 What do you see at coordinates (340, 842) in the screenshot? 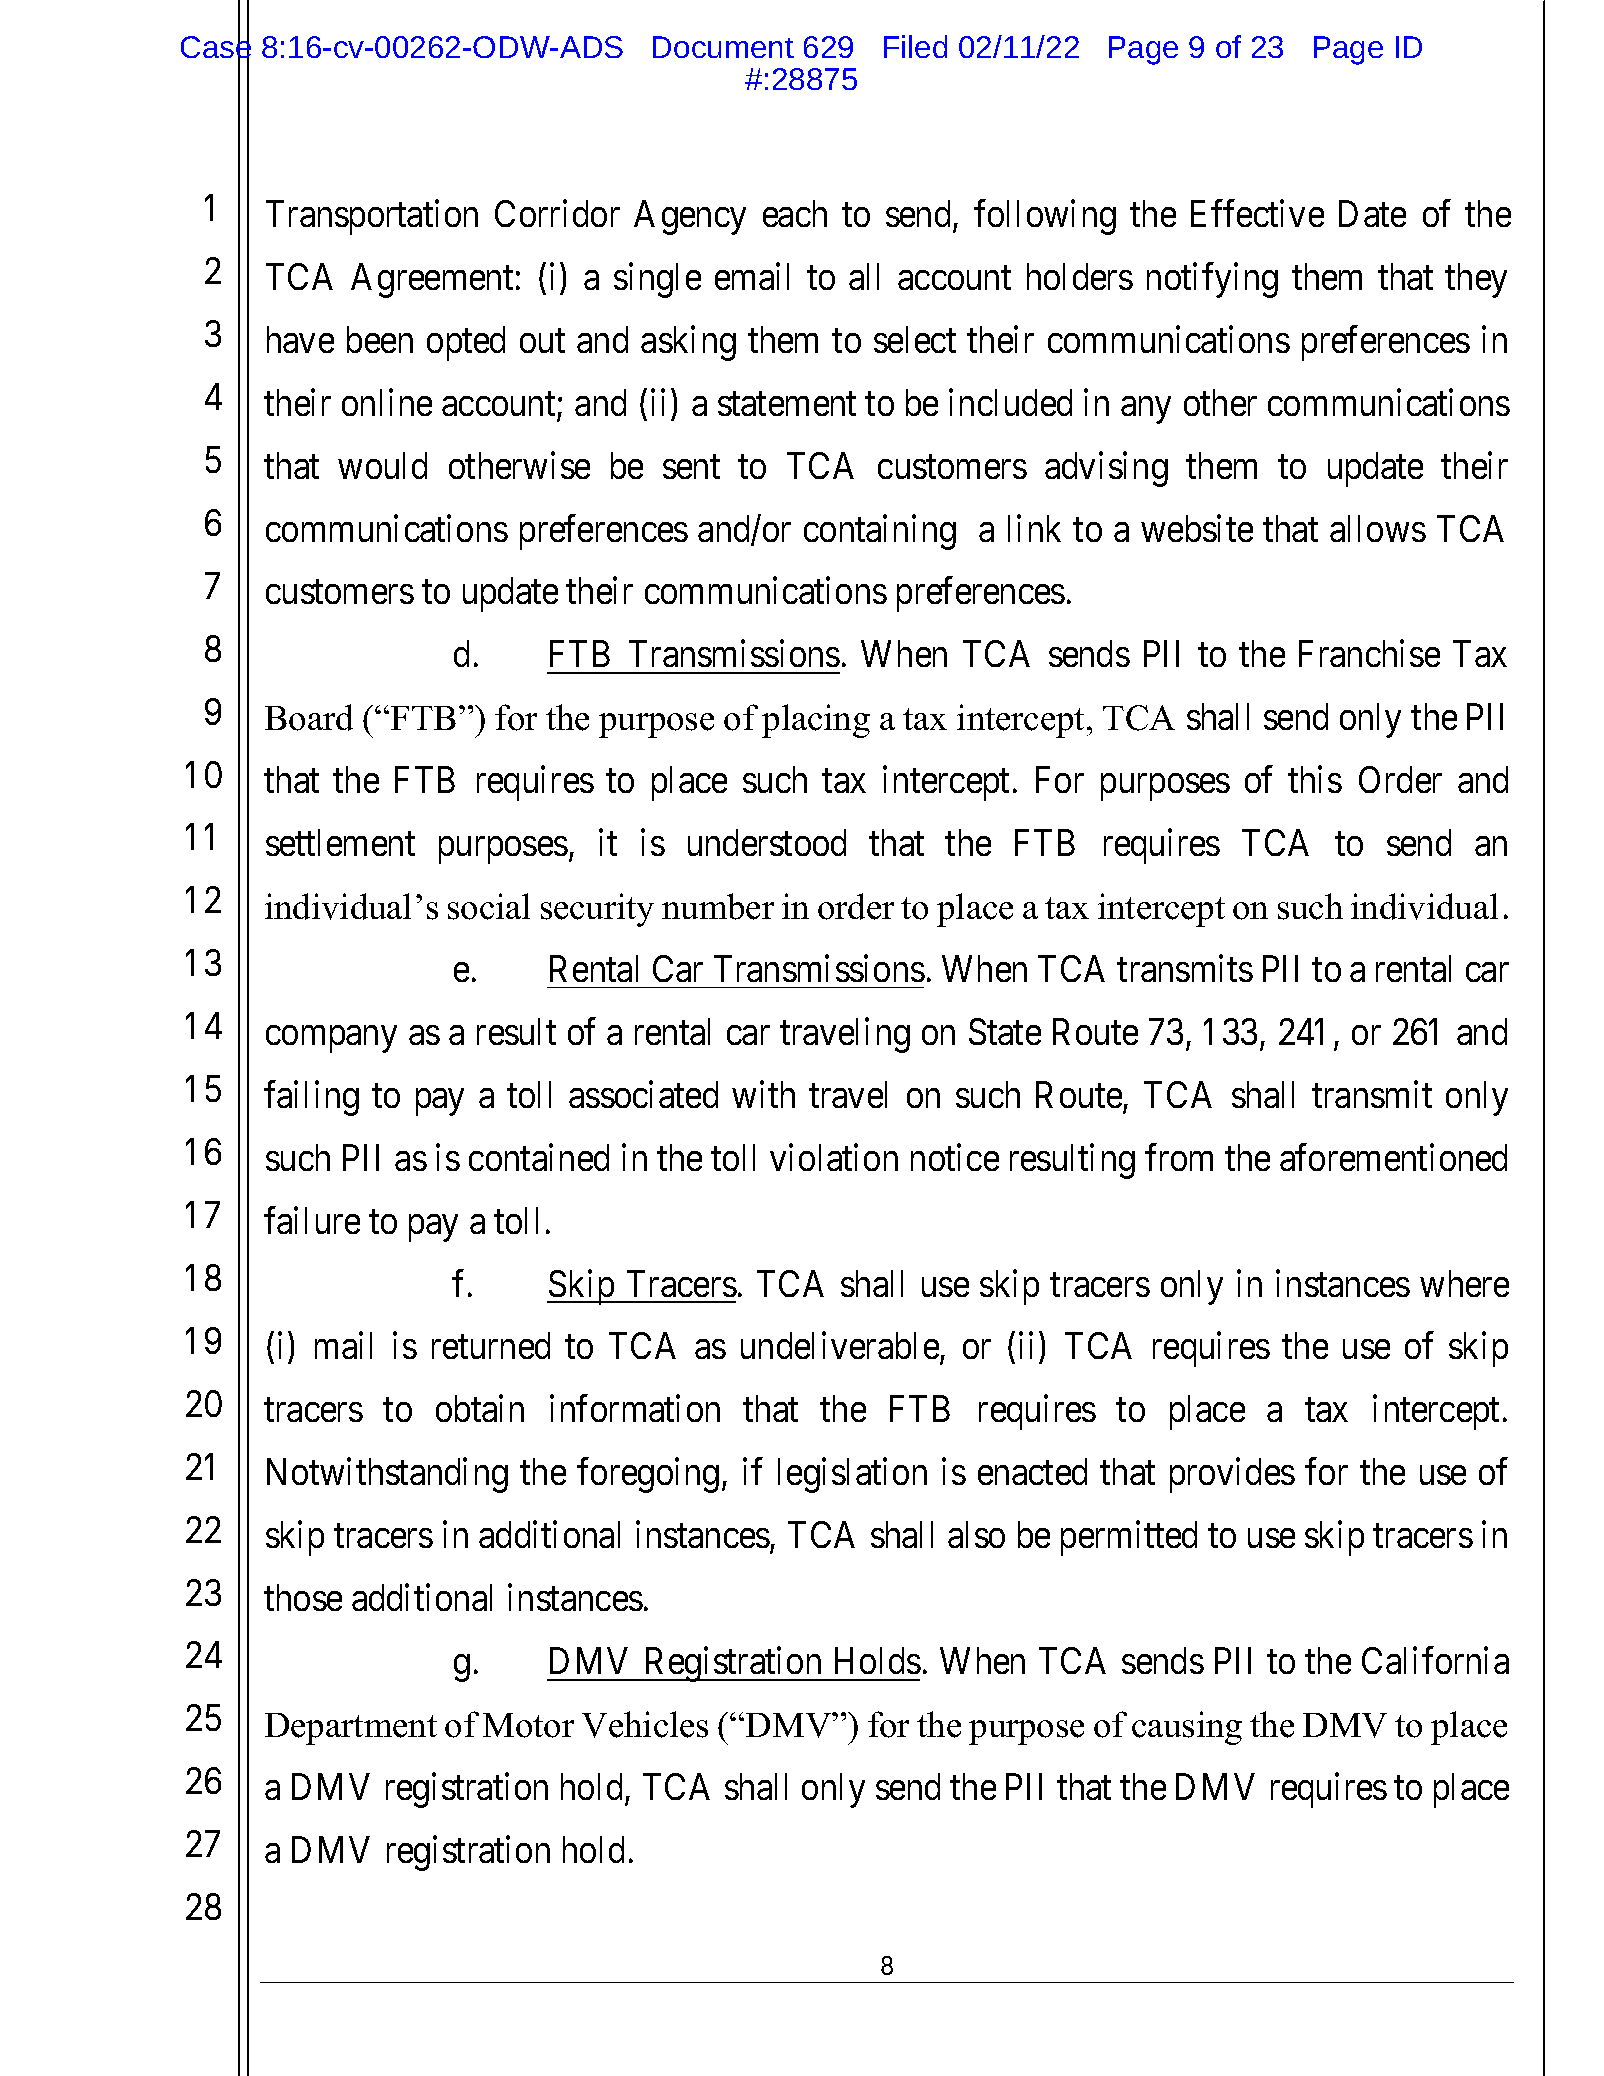
I see `settlement` at bounding box center [340, 842].
